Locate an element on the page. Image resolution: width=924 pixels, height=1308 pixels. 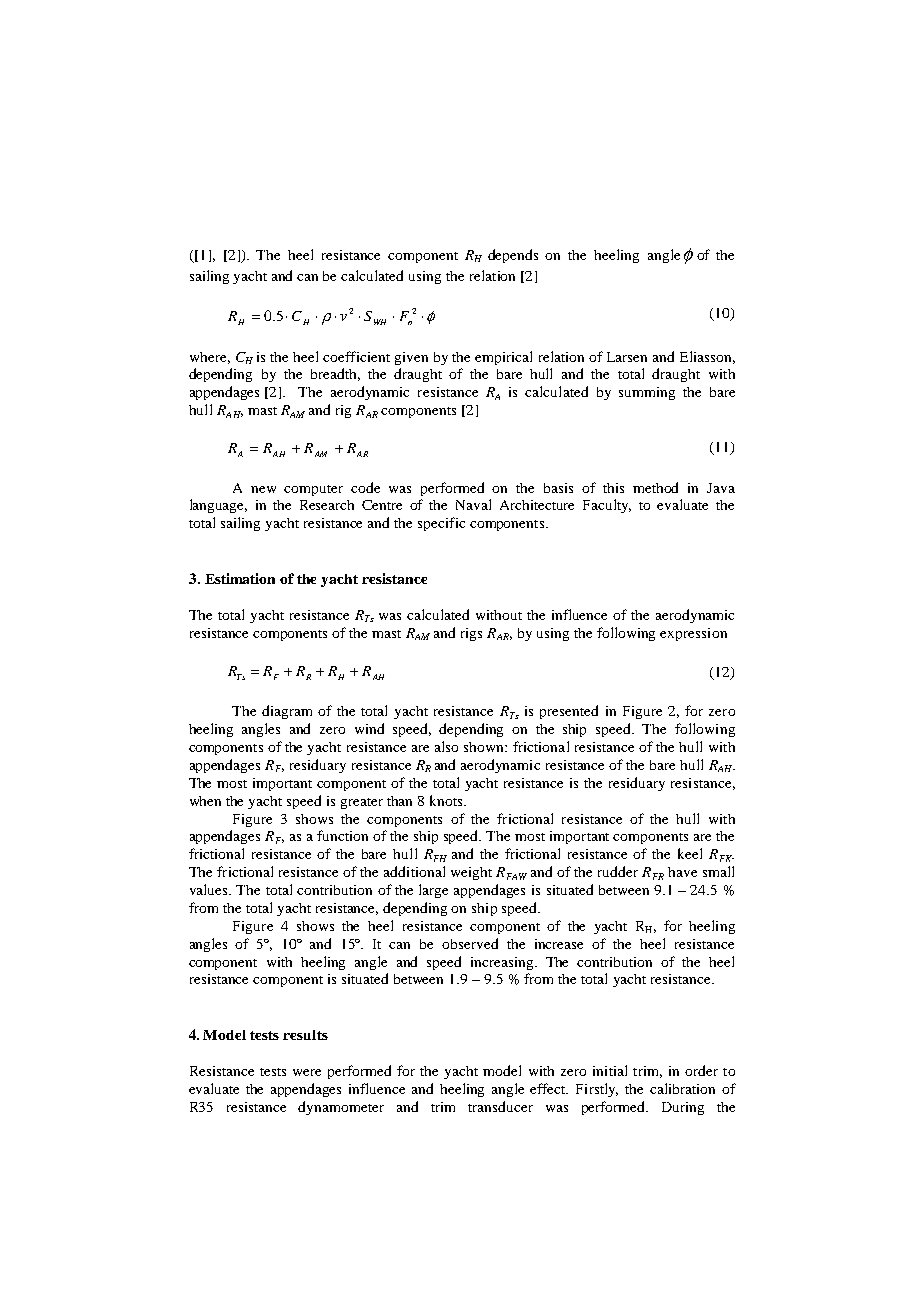
diagram is located at coordinates (287, 712).
